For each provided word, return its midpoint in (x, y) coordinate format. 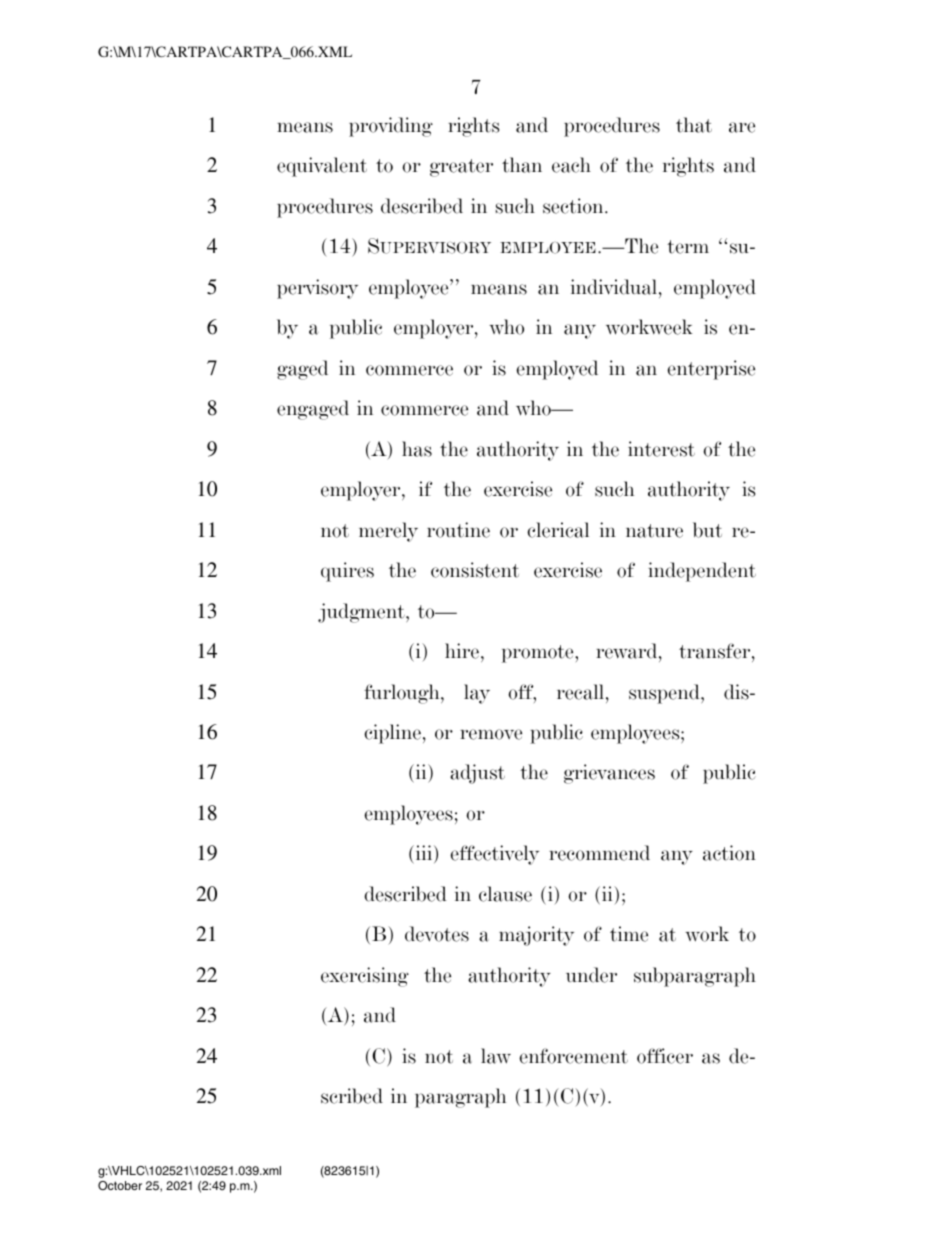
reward (628, 651)
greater (461, 168)
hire (462, 651)
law (496, 1056)
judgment (362, 613)
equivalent (322, 167)
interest (661, 449)
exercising (365, 977)
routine (458, 530)
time (629, 934)
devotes (437, 934)
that (694, 125)
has (417, 449)
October (120, 1185)
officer (665, 1056)
